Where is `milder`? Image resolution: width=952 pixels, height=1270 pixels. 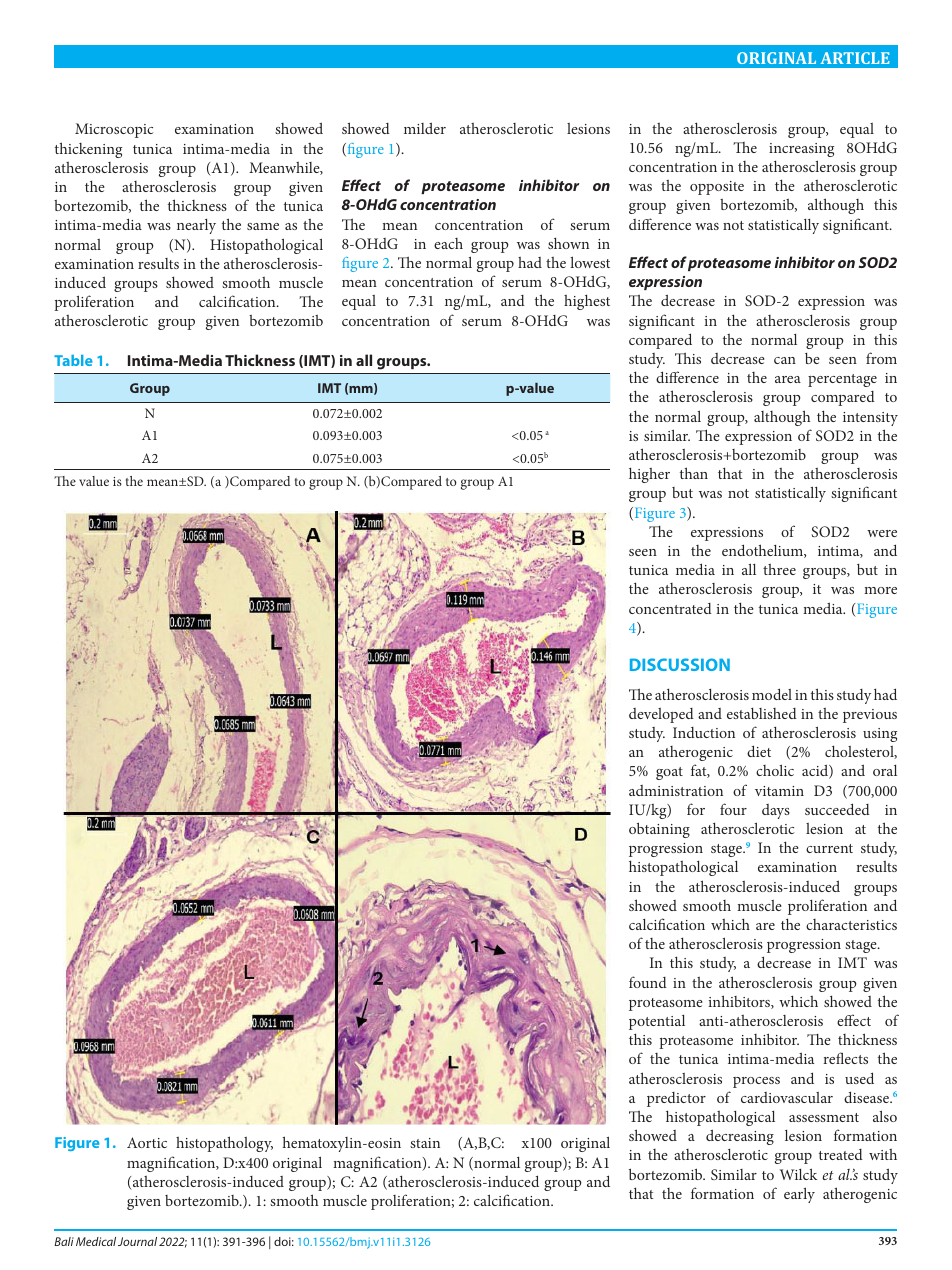 milder is located at coordinates (425, 128).
